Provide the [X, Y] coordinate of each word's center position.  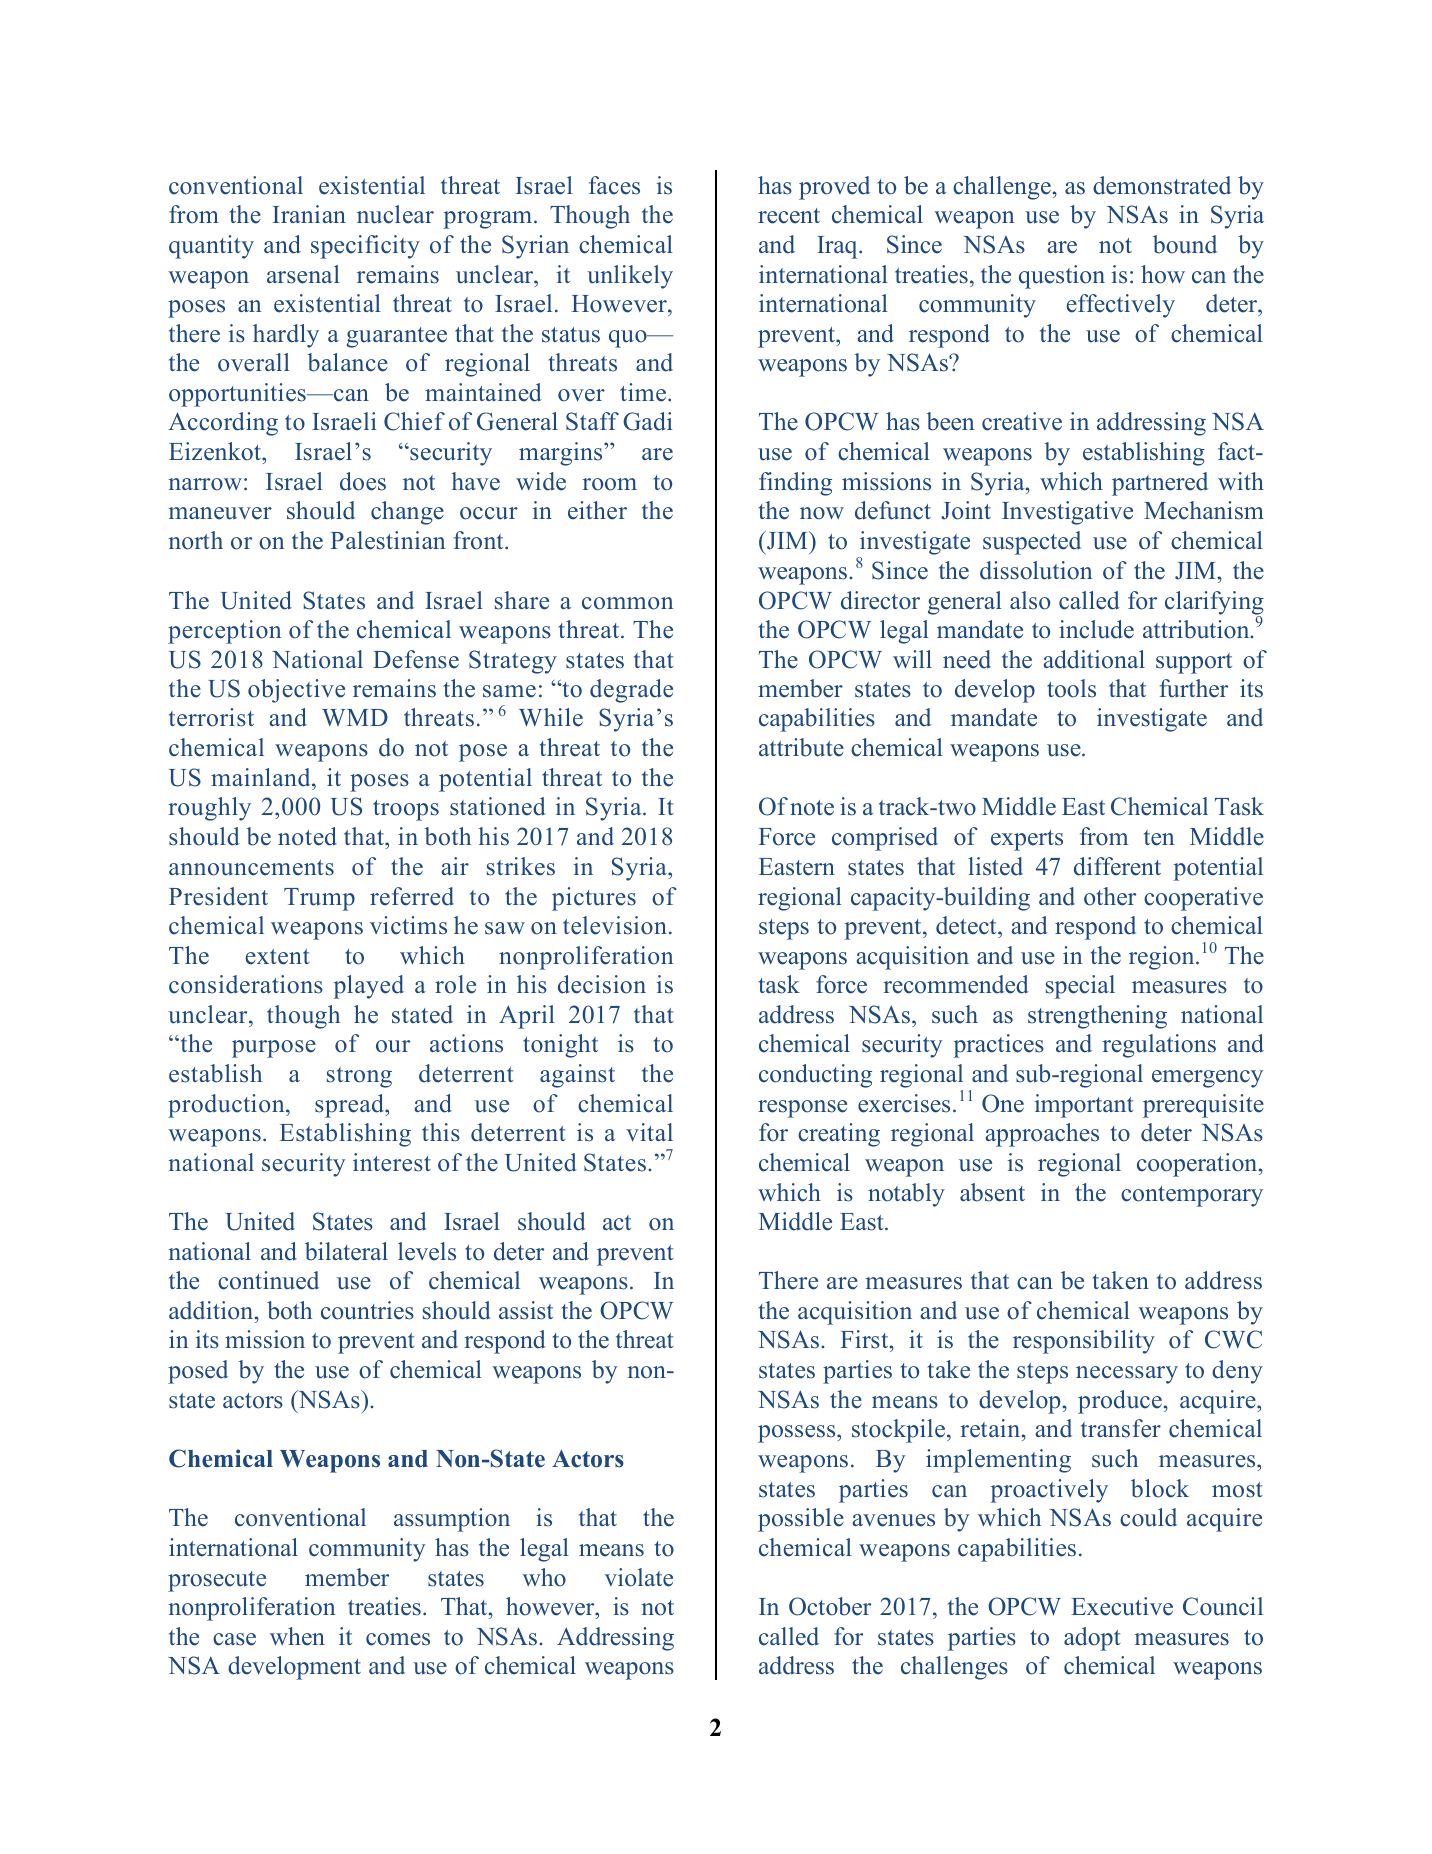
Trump [319, 899]
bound [1185, 244]
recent [789, 216]
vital [649, 1132]
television [615, 925]
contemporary [1192, 1196]
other [1110, 896]
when [297, 1636]
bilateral [346, 1251]
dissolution [1036, 570]
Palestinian [388, 540]
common [627, 603]
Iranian [309, 214]
